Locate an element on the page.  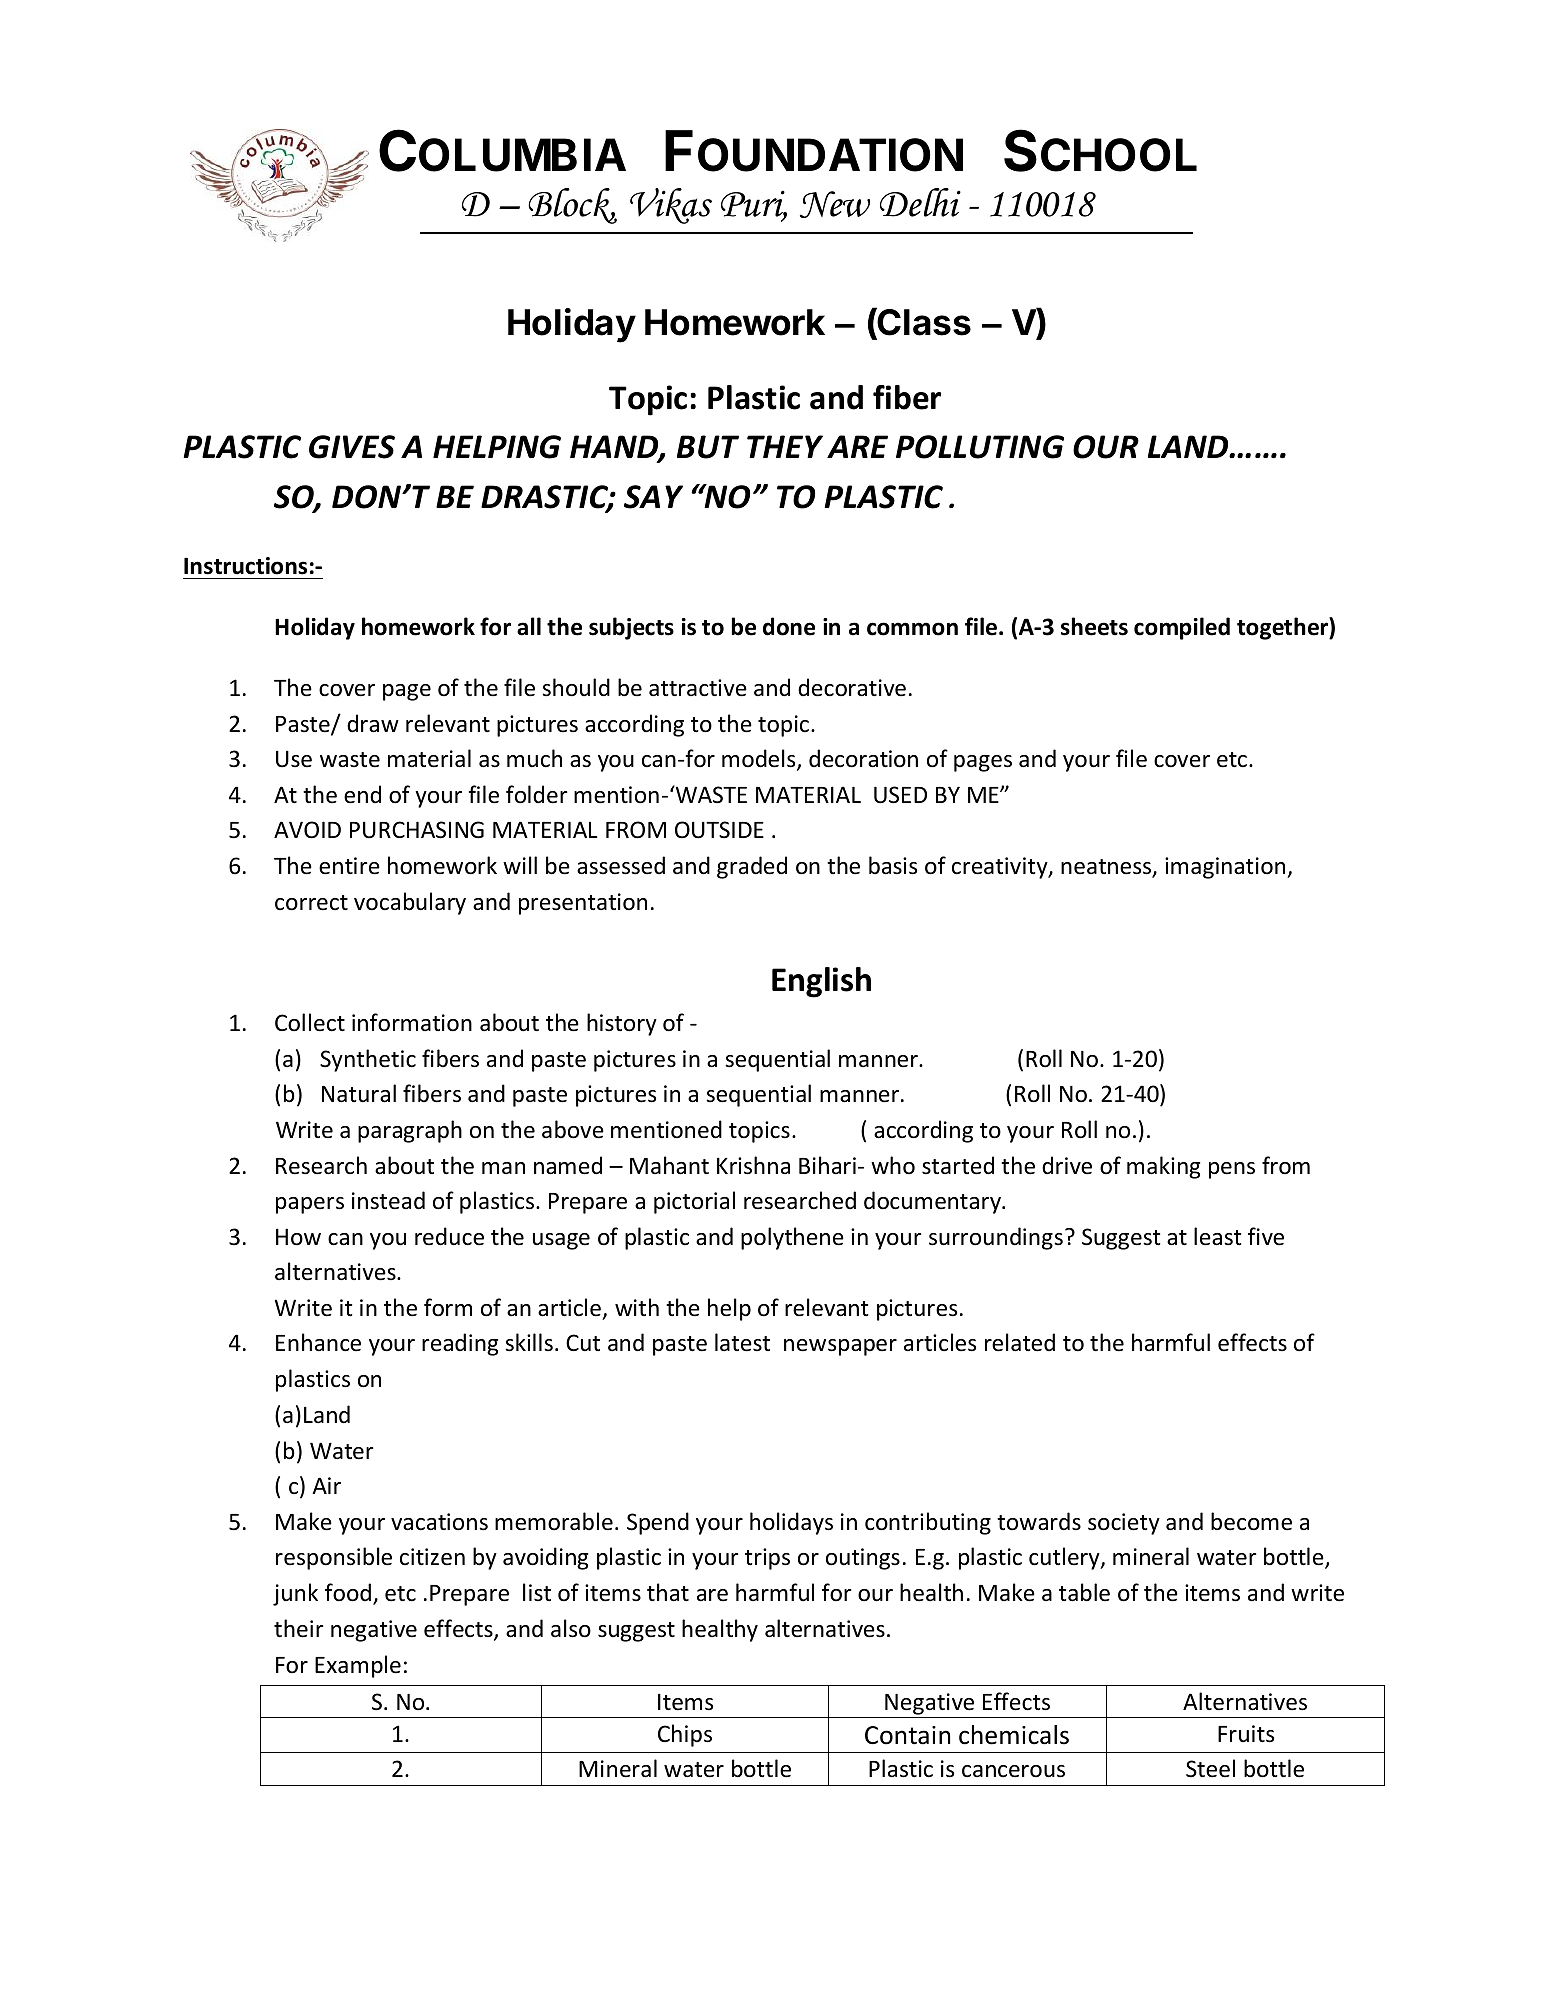
models is located at coordinates (760, 759).
